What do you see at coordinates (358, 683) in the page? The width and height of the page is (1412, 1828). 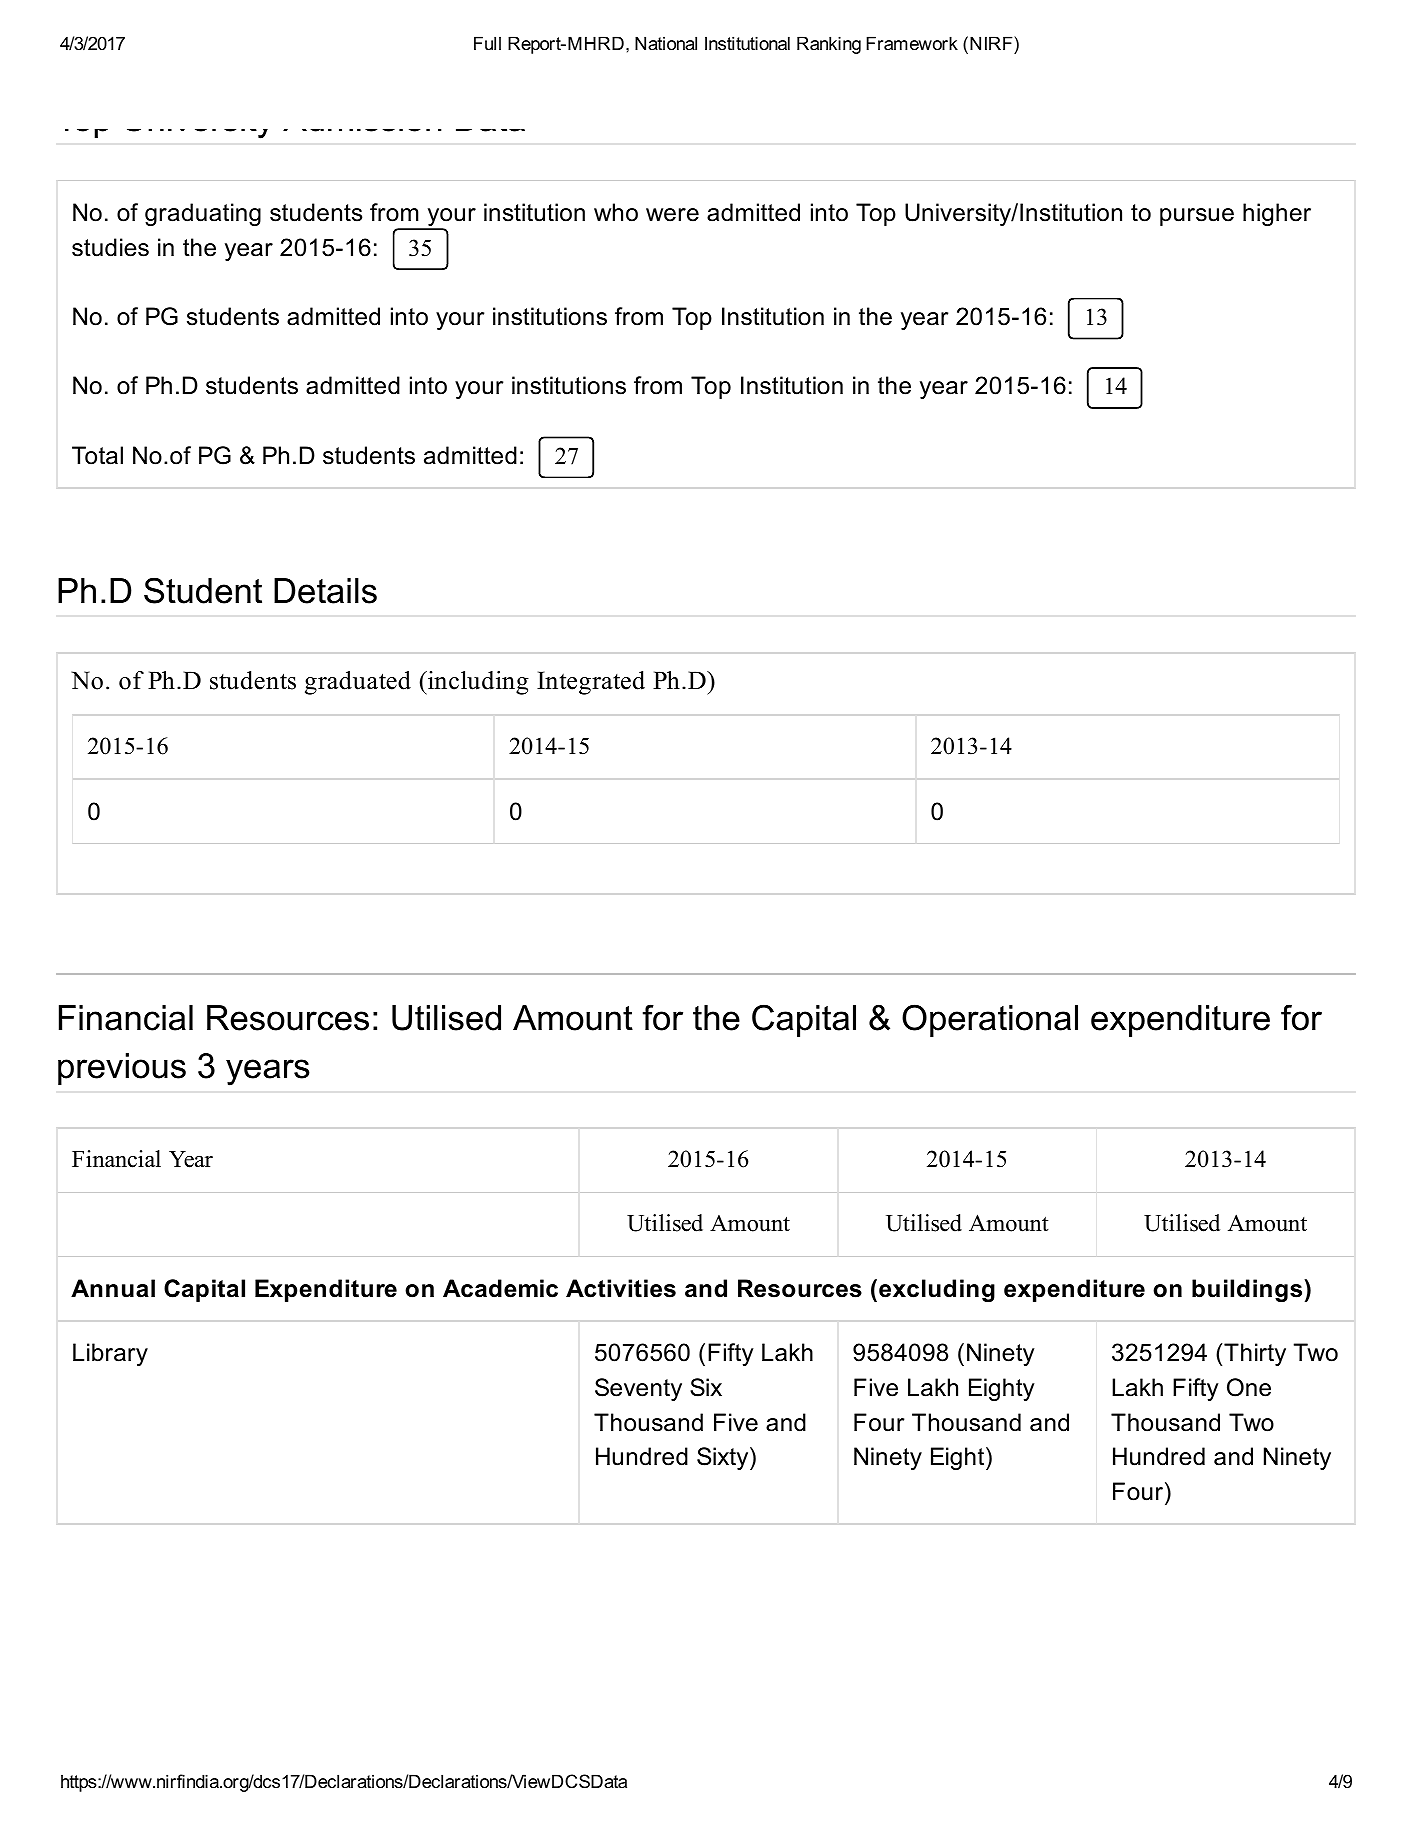 I see `graduated` at bounding box center [358, 683].
